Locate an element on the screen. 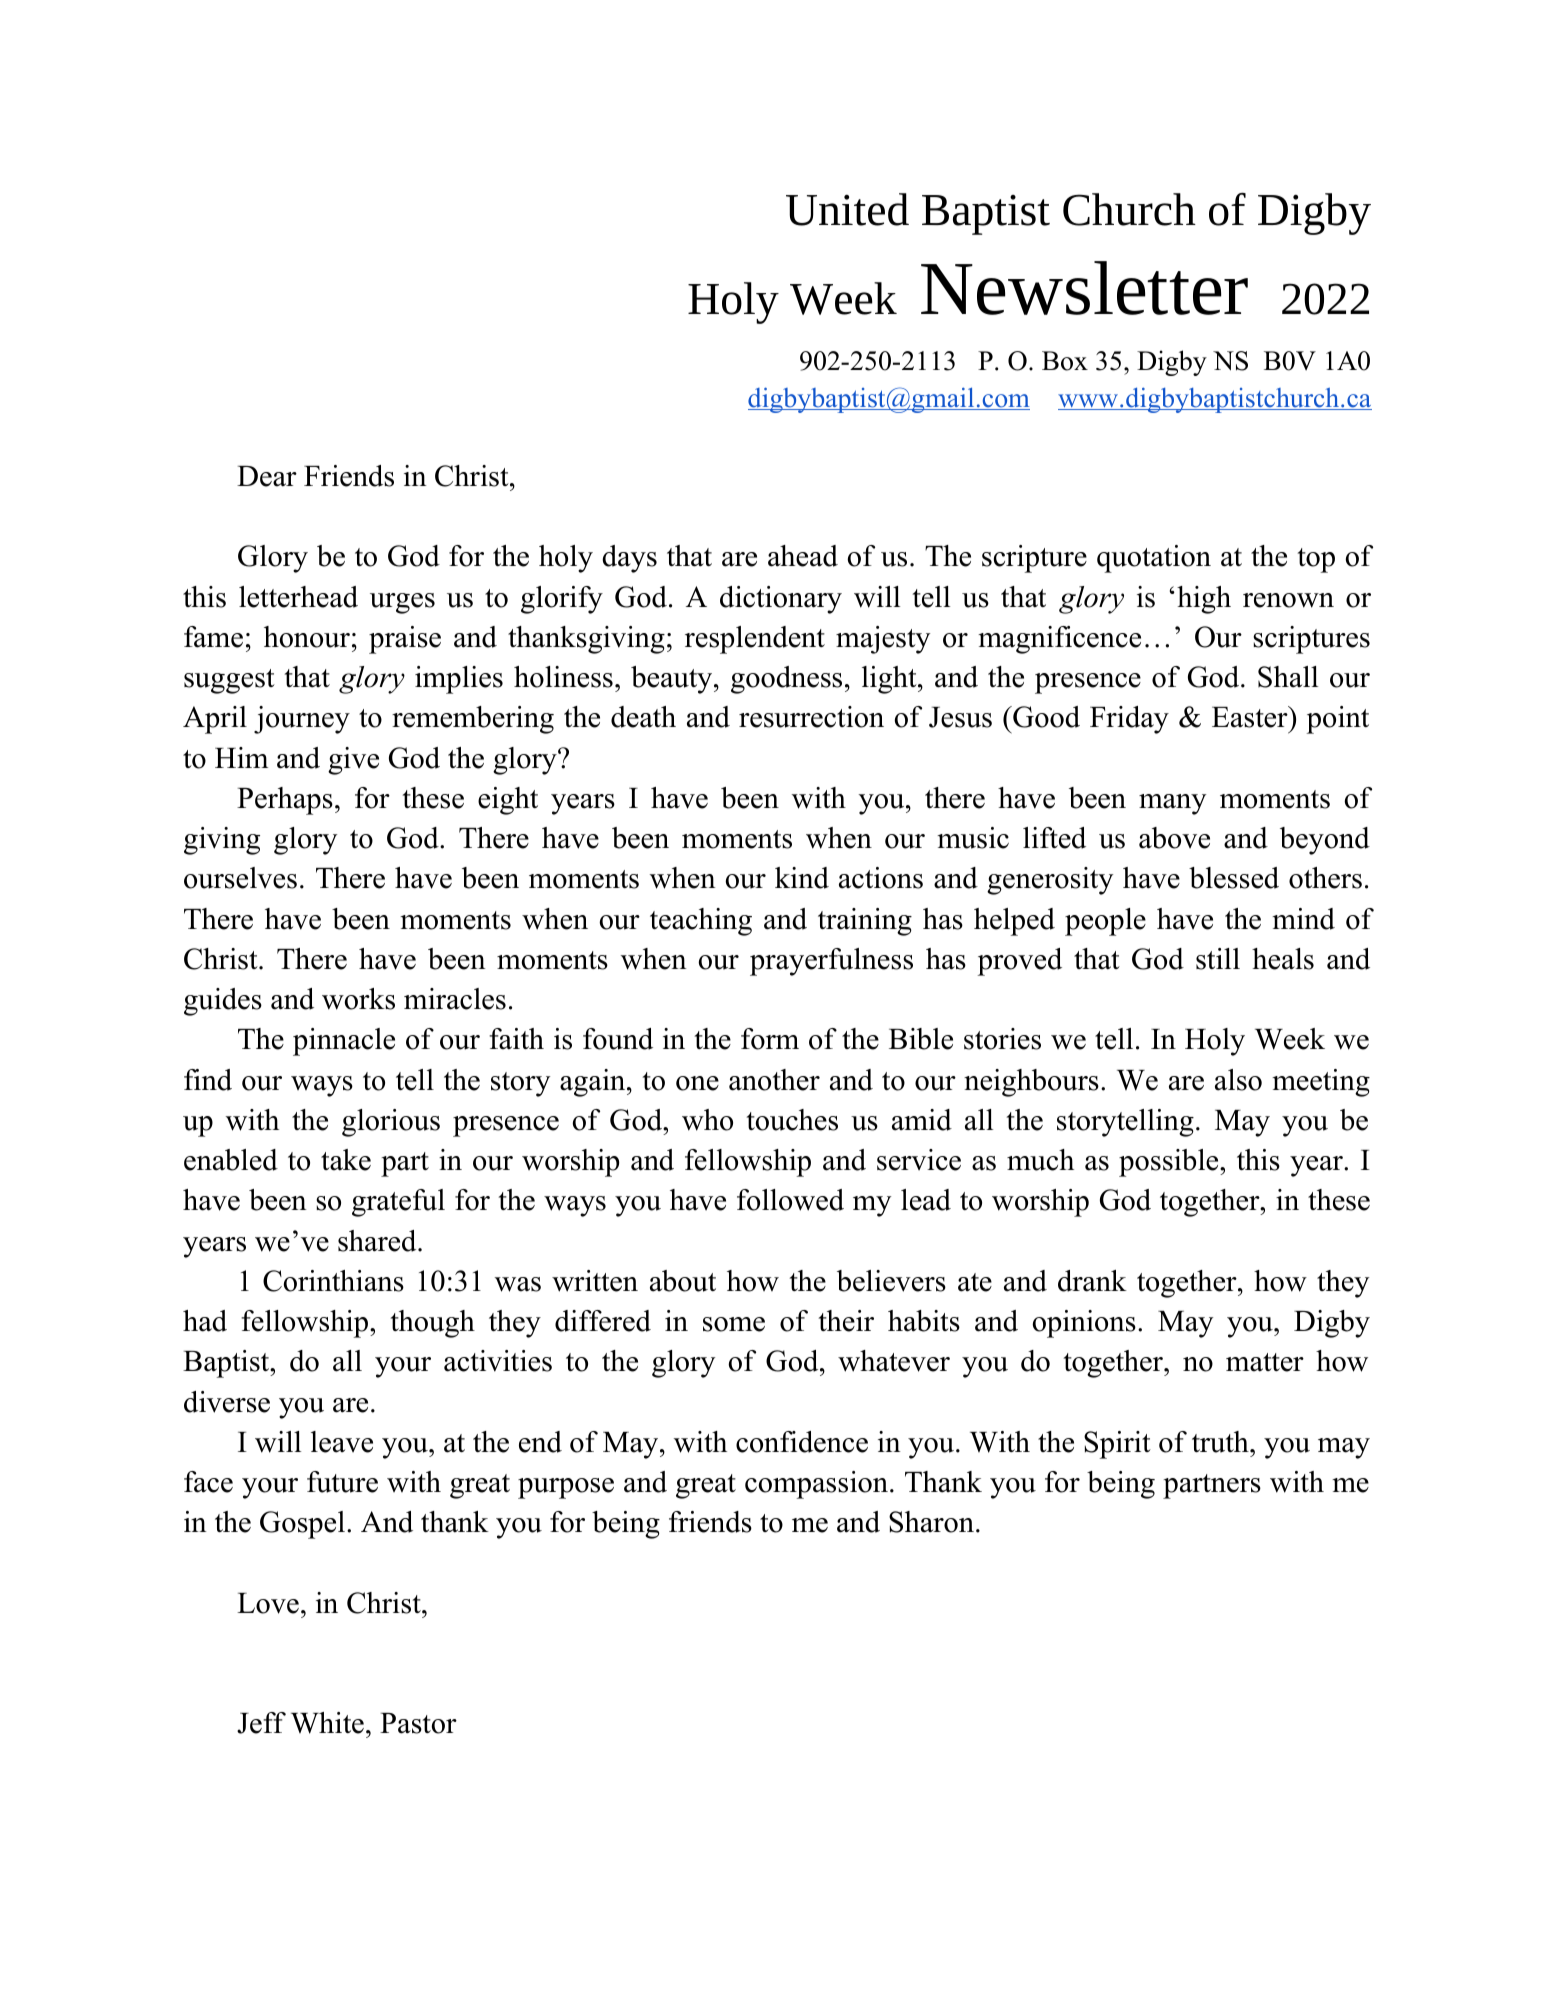 Image resolution: width=1554 pixels, height=2011 pixels. resurrection is located at coordinates (811, 717).
